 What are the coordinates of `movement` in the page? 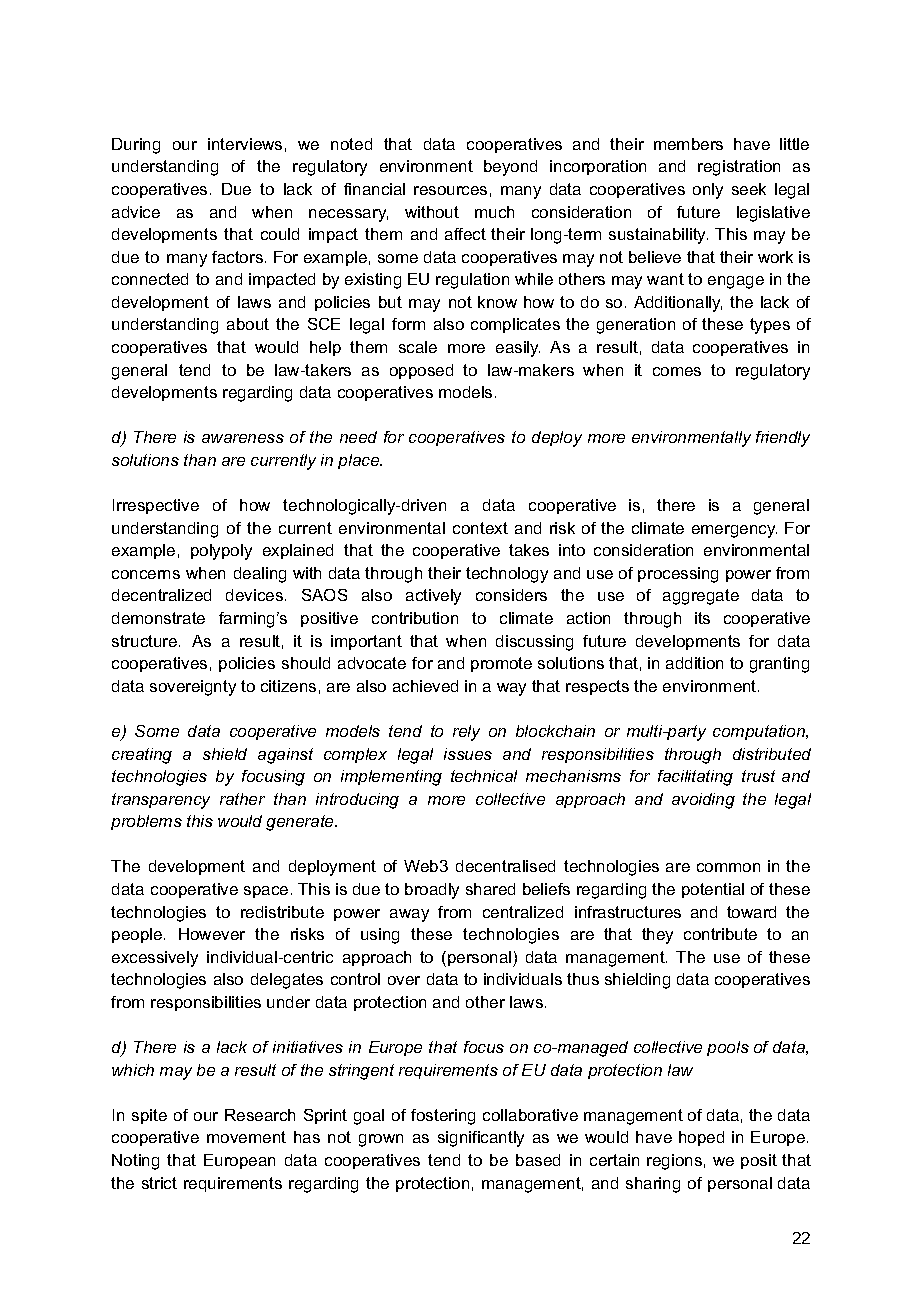 It's located at (246, 1137).
